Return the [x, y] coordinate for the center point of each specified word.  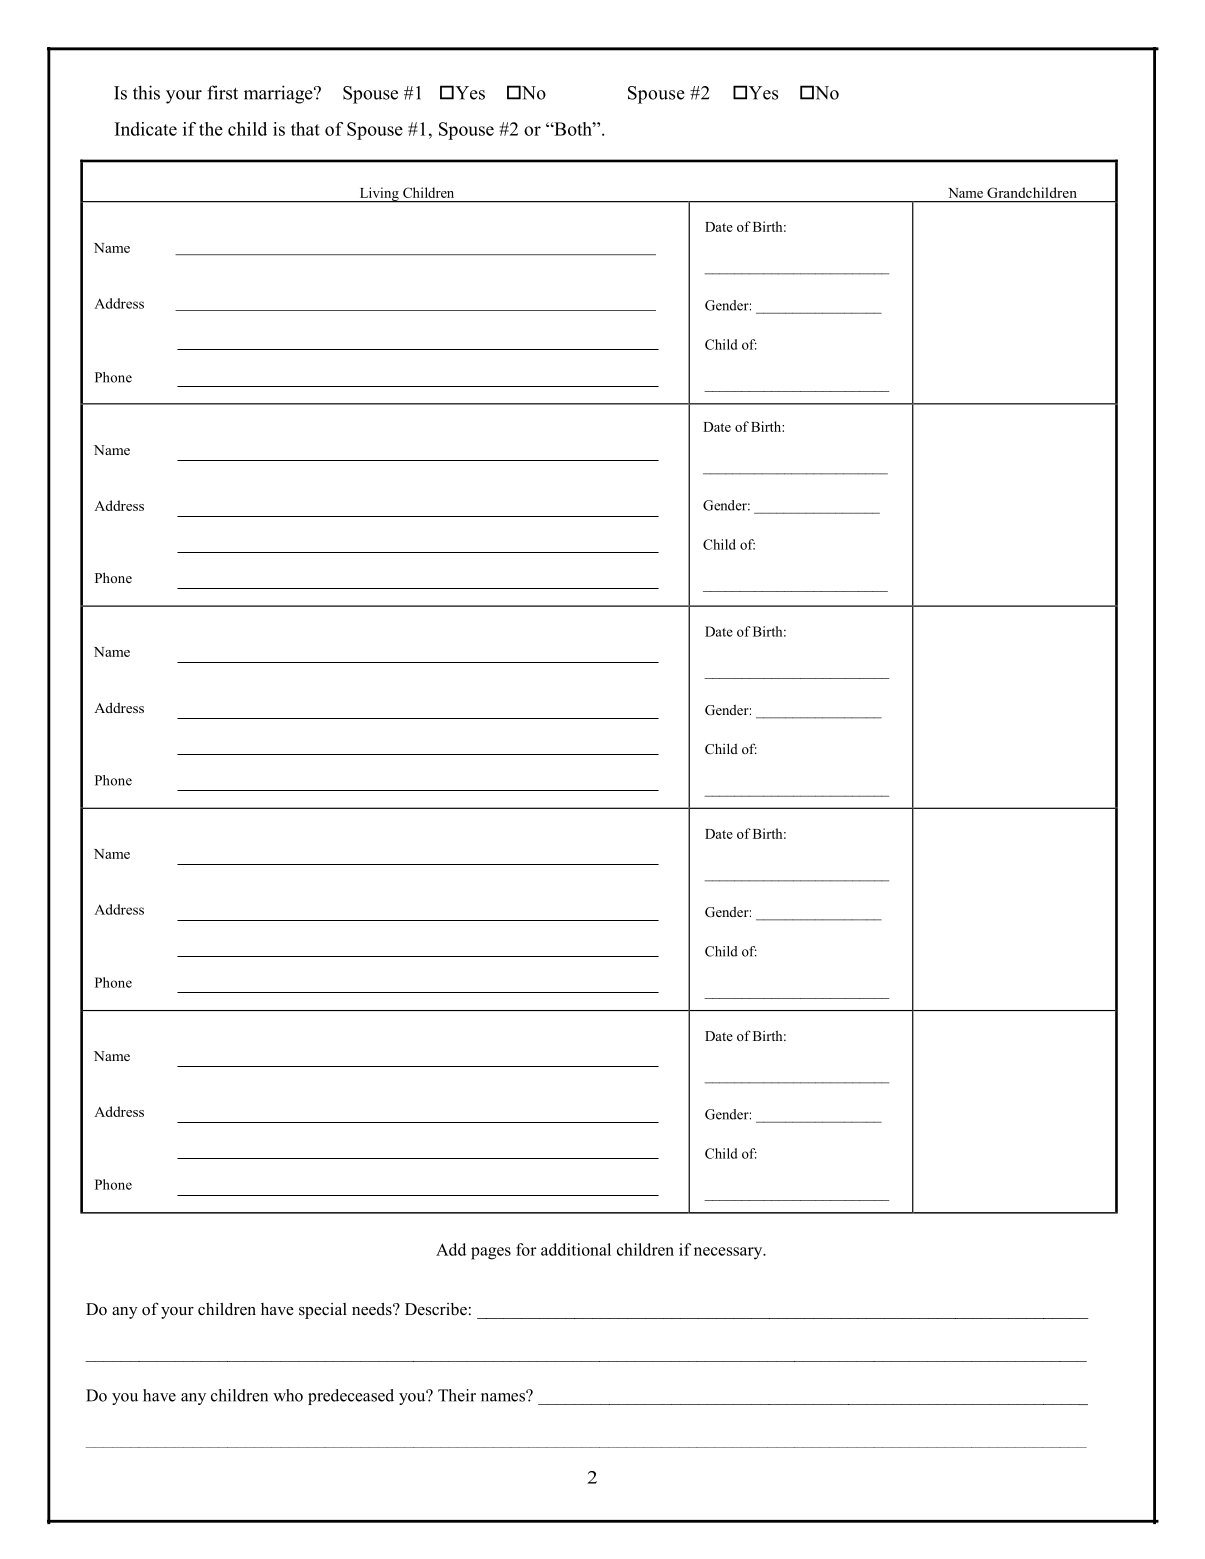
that [305, 129]
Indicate [146, 129]
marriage [279, 94]
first [222, 92]
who [288, 1395]
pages [491, 1253]
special [323, 1311]
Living [379, 195]
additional [576, 1249]
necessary [729, 1253]
